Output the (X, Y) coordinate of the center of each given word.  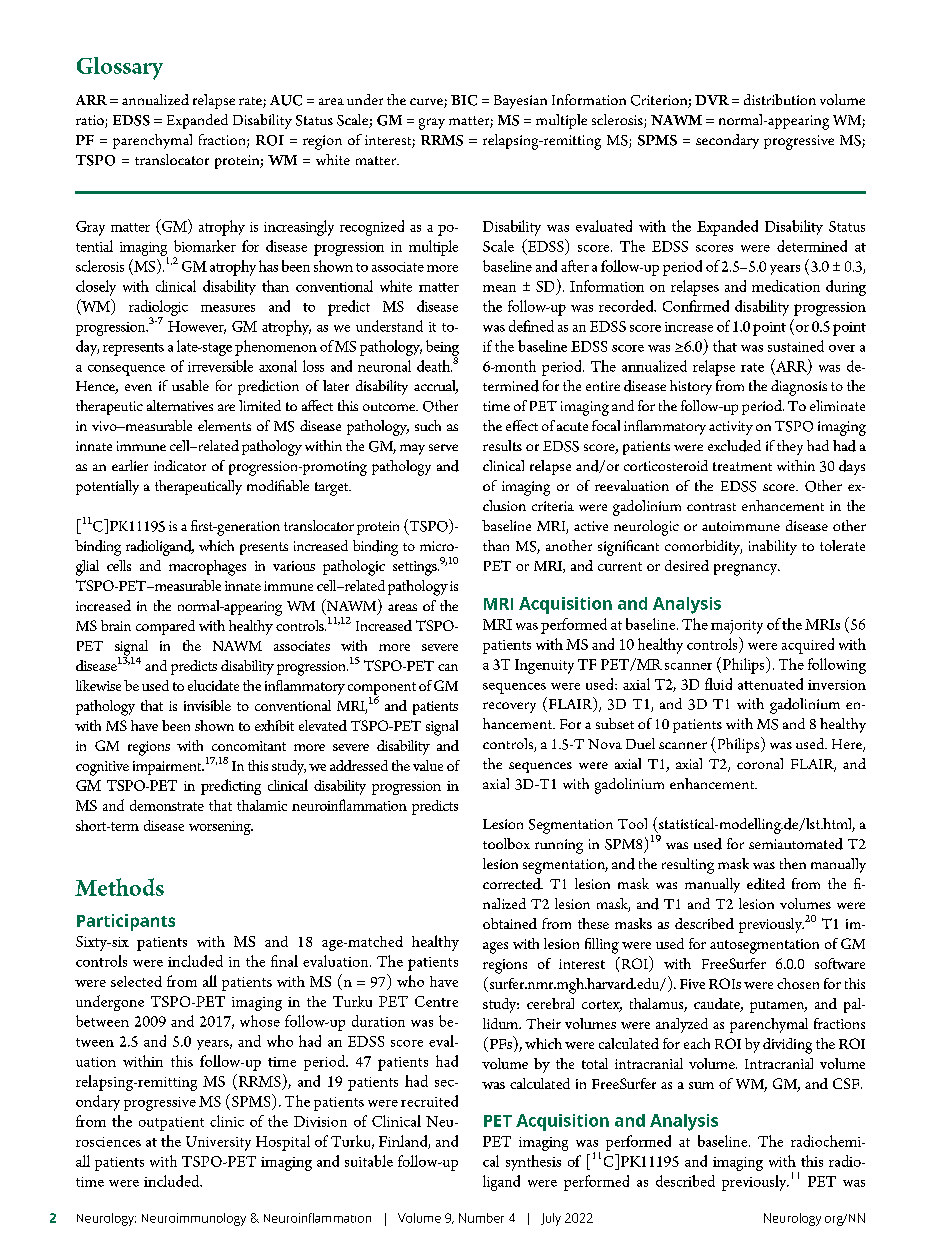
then (793, 863)
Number (481, 1218)
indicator (180, 465)
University (218, 1143)
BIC (464, 100)
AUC (286, 100)
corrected (513, 884)
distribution (780, 99)
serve (443, 447)
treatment (742, 466)
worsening (221, 828)
